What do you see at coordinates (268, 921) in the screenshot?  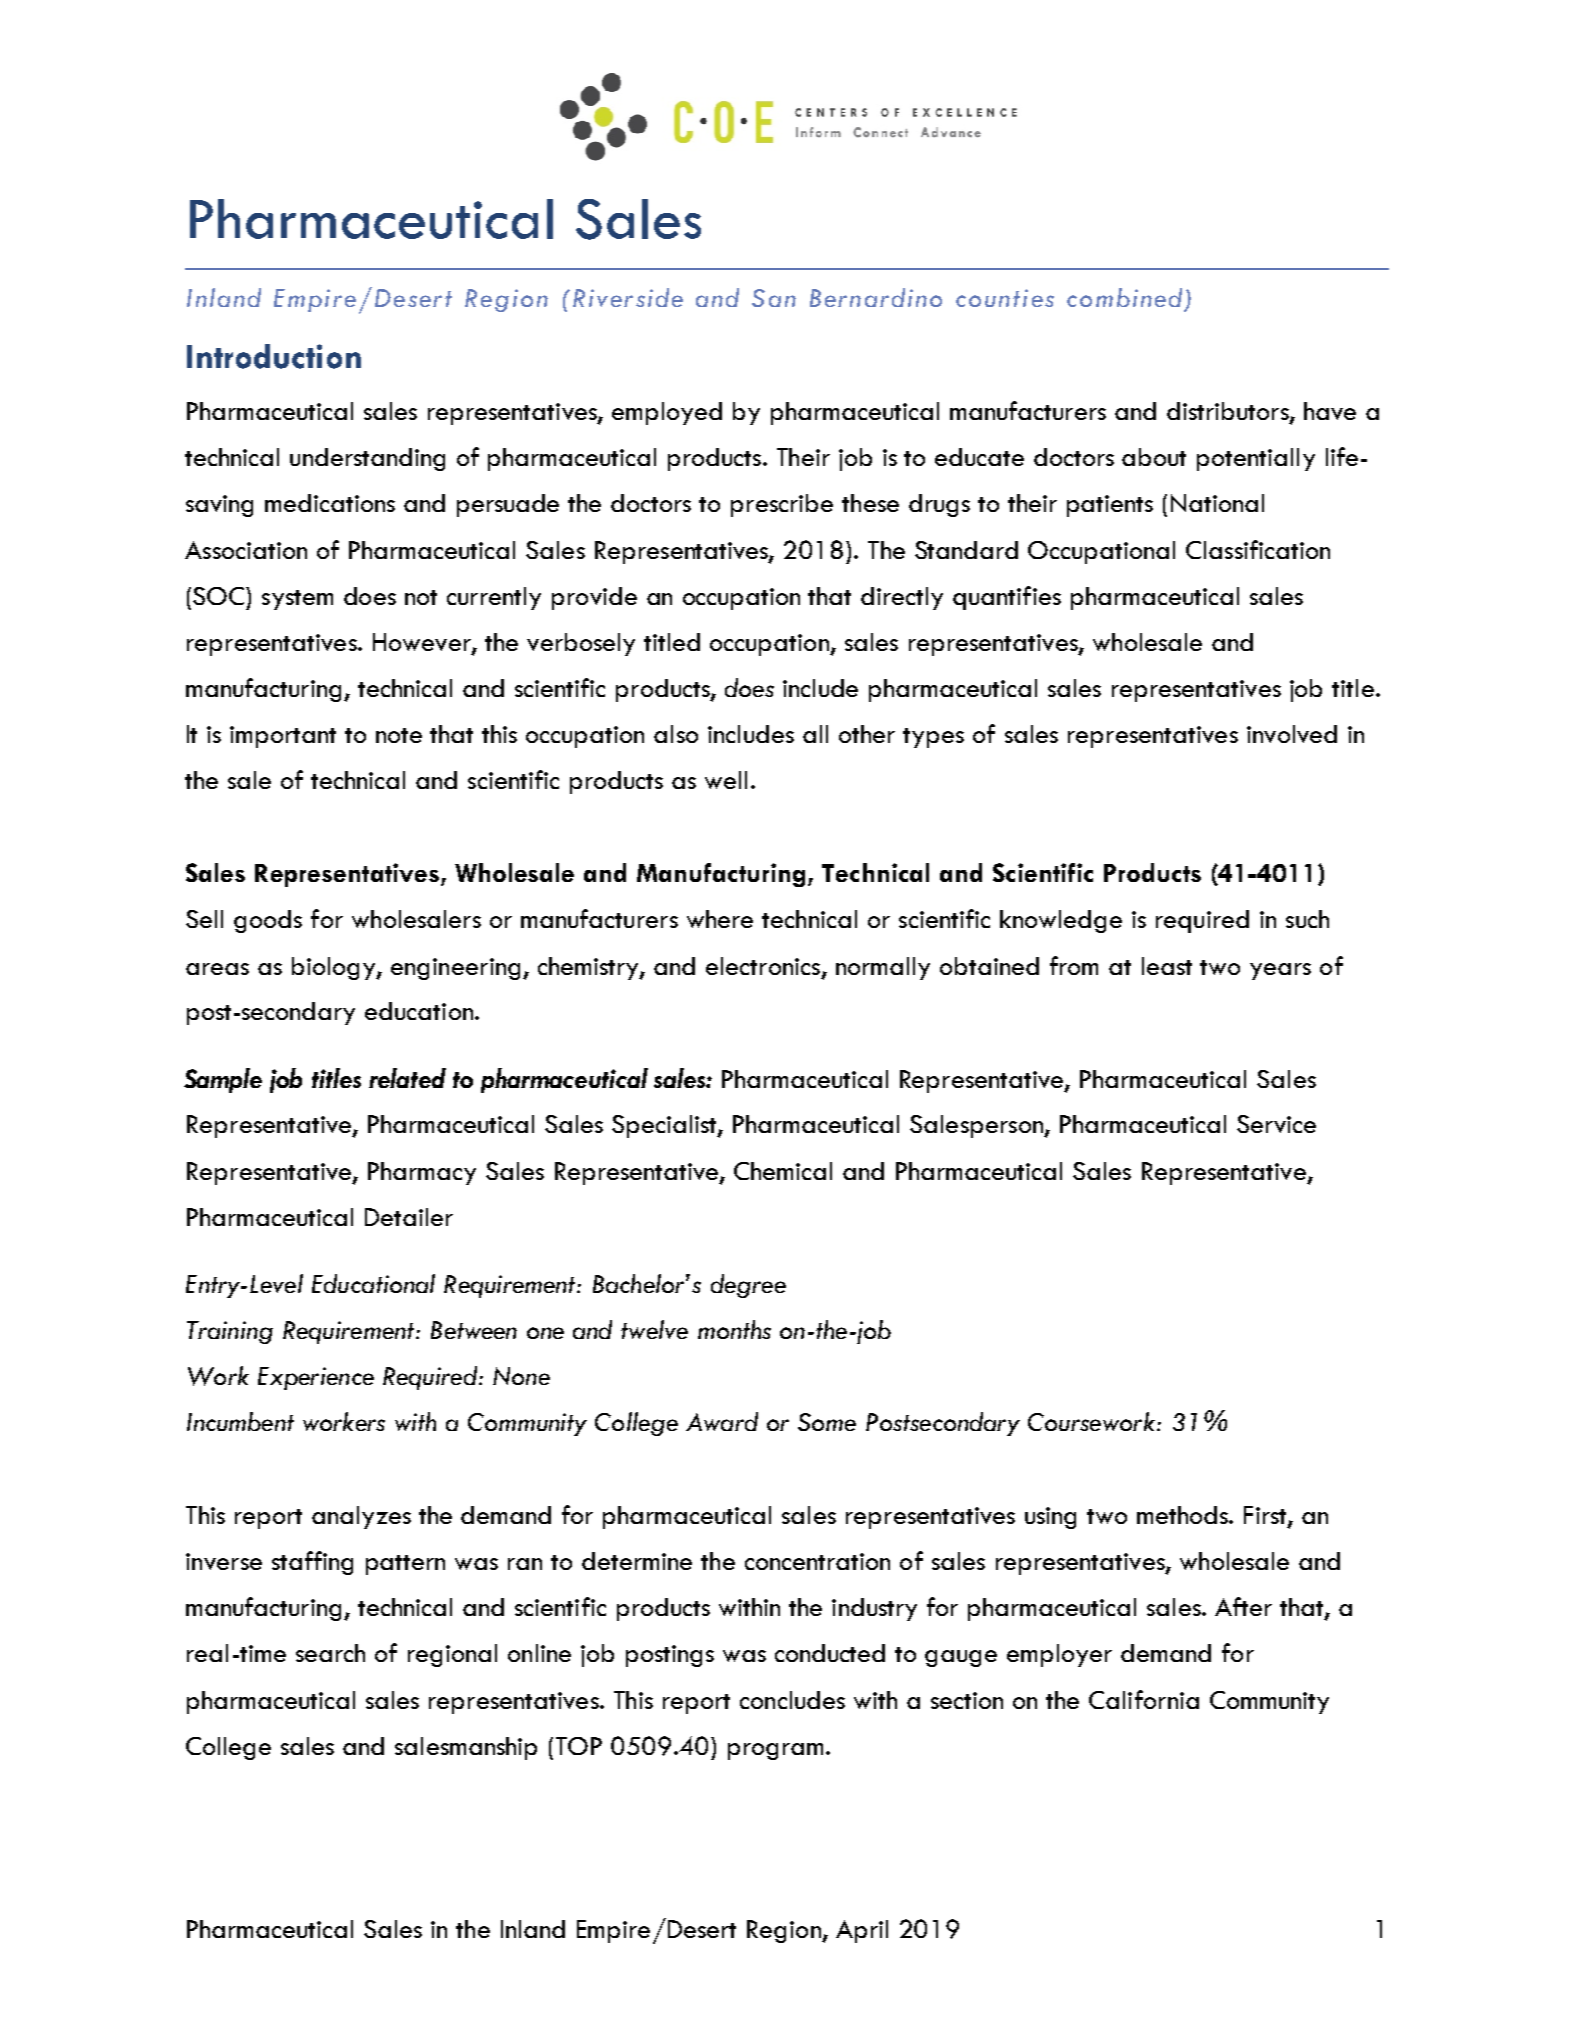 I see `goods` at bounding box center [268, 921].
